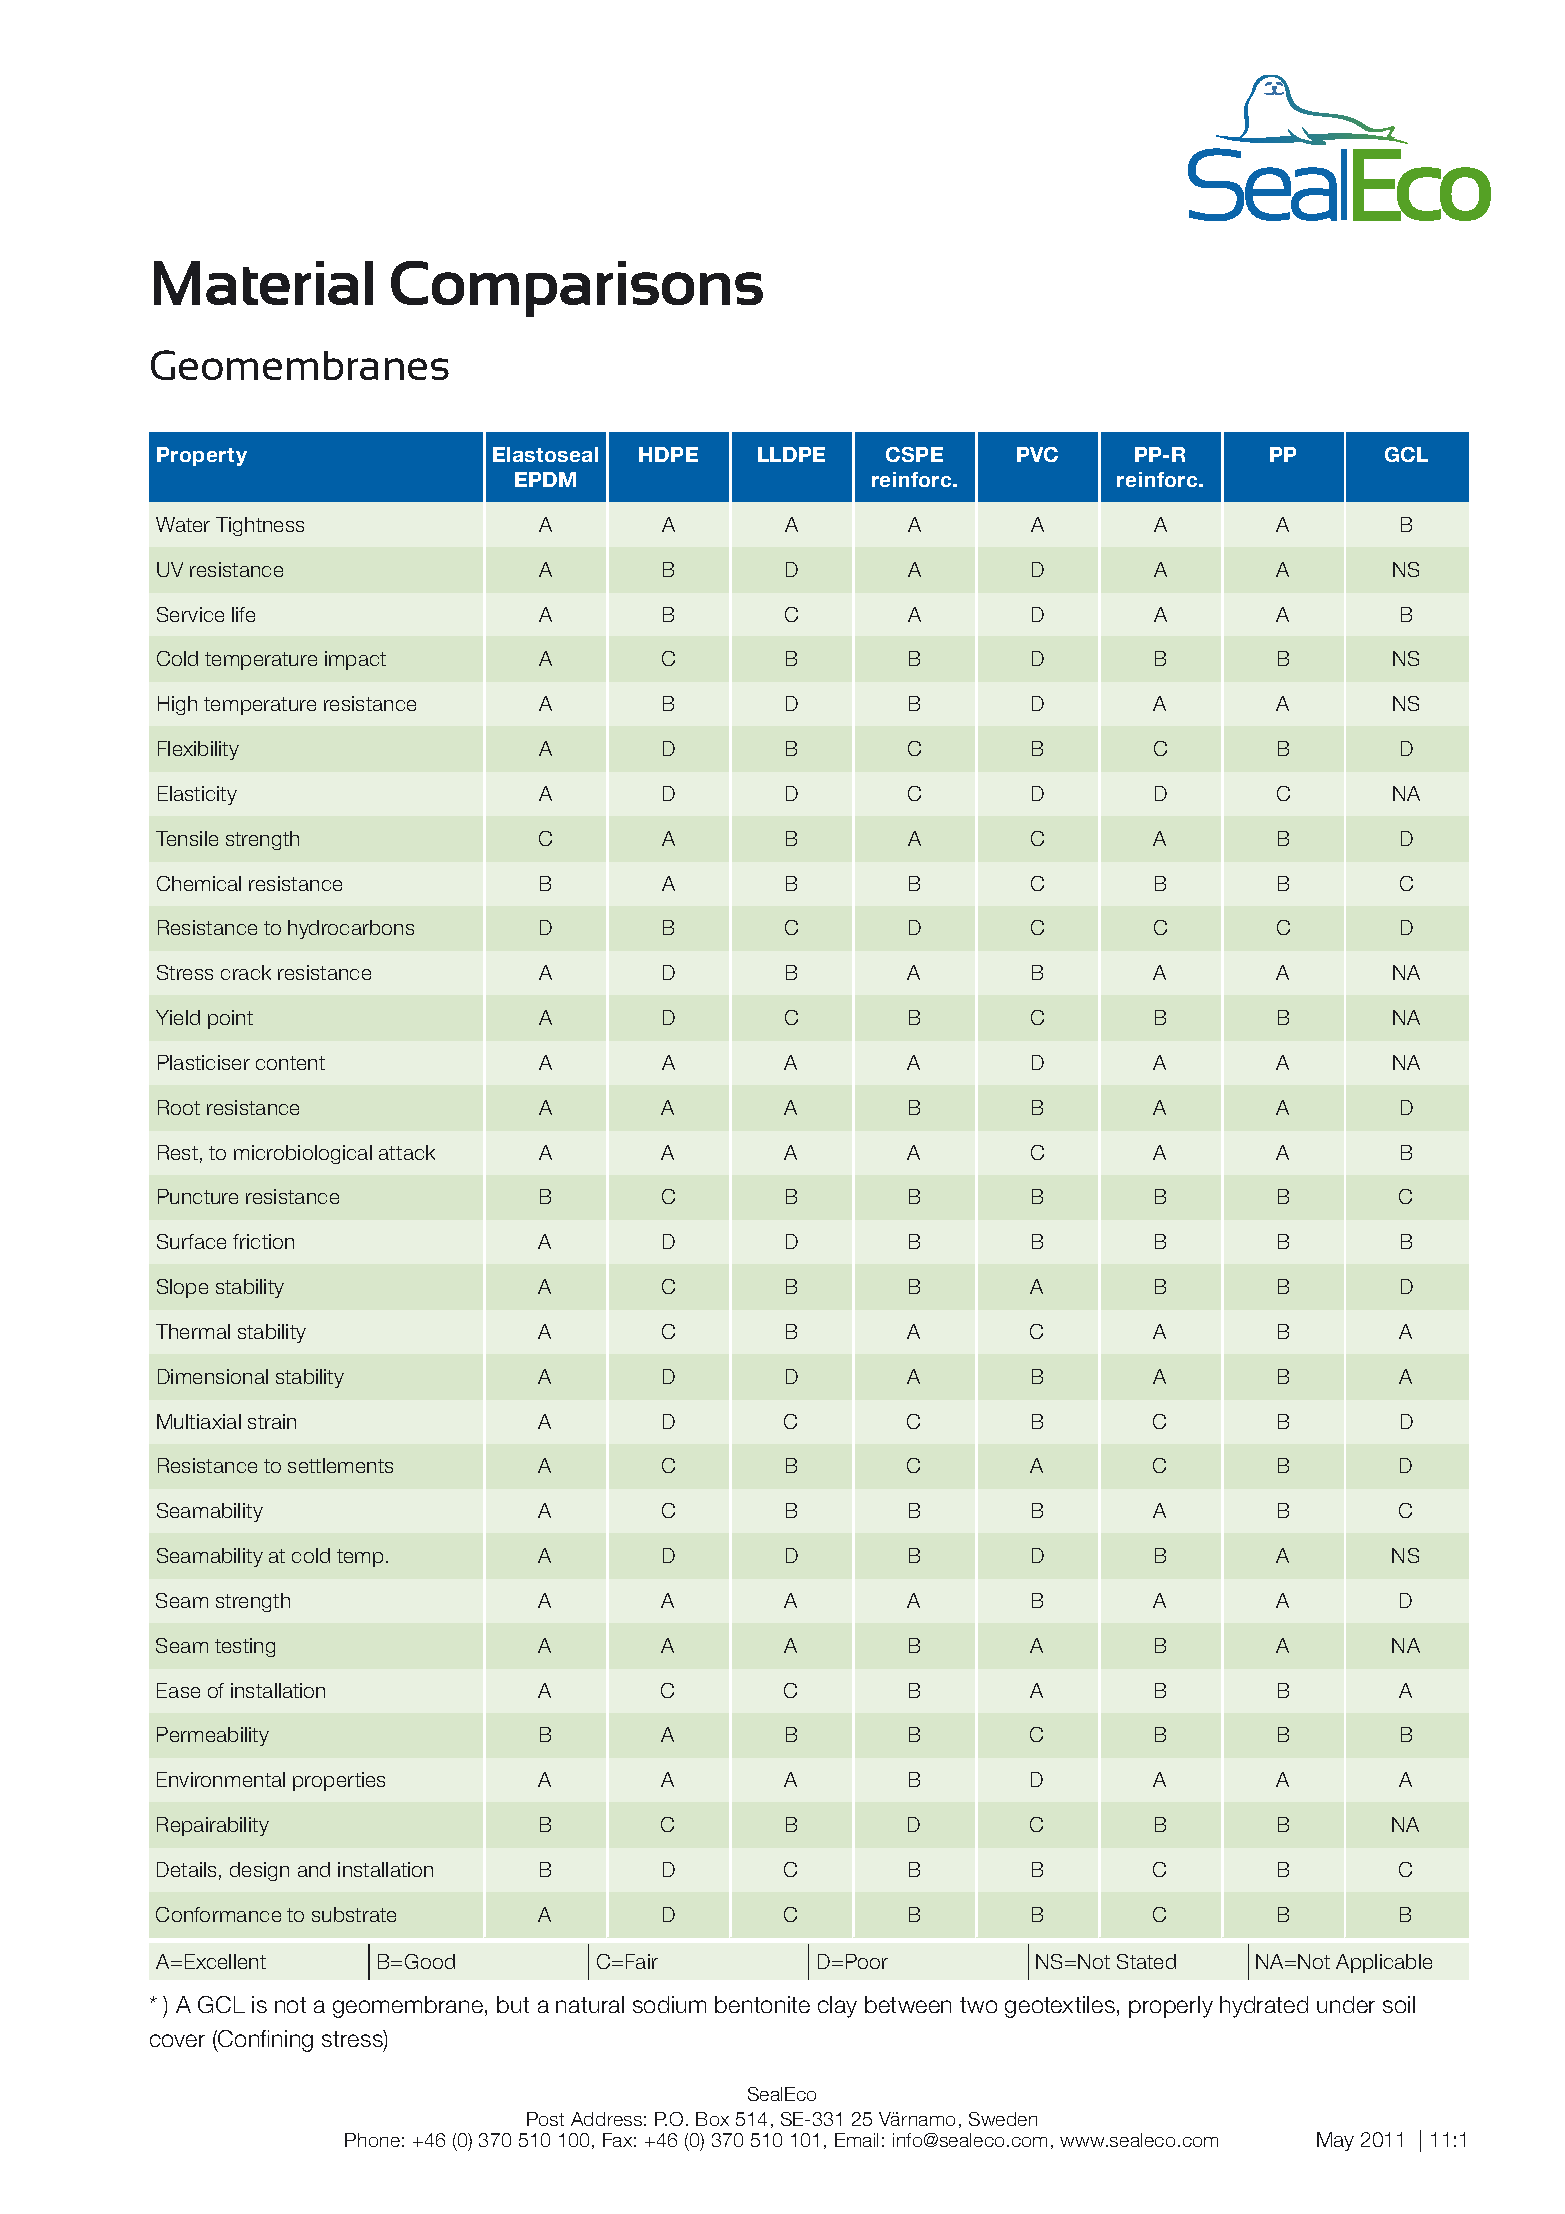 Image resolution: width=1565 pixels, height=2214 pixels. Describe the element at coordinates (263, 1241) in the page. I see `friction` at that location.
